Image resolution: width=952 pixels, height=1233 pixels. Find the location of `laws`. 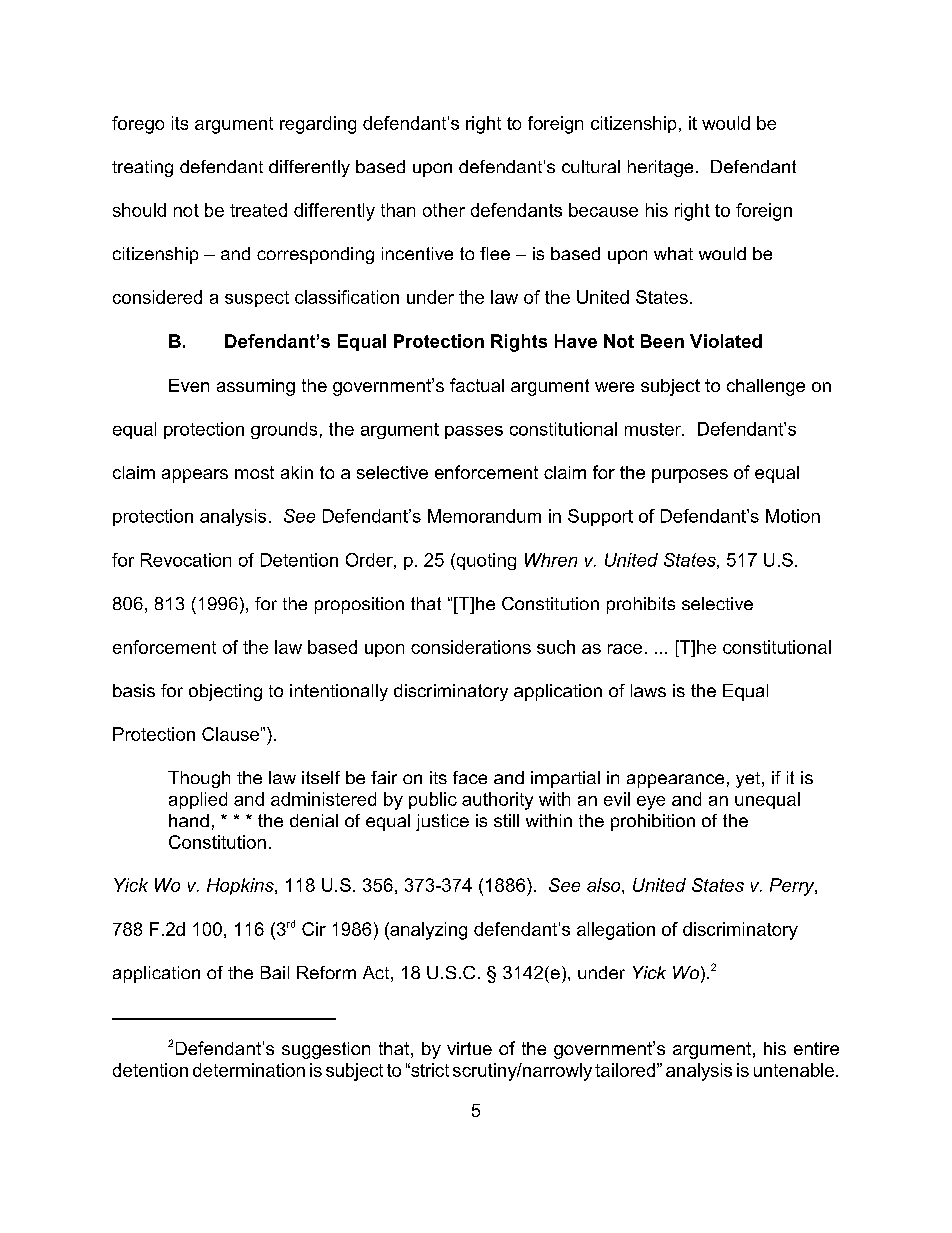

laws is located at coordinates (648, 690).
